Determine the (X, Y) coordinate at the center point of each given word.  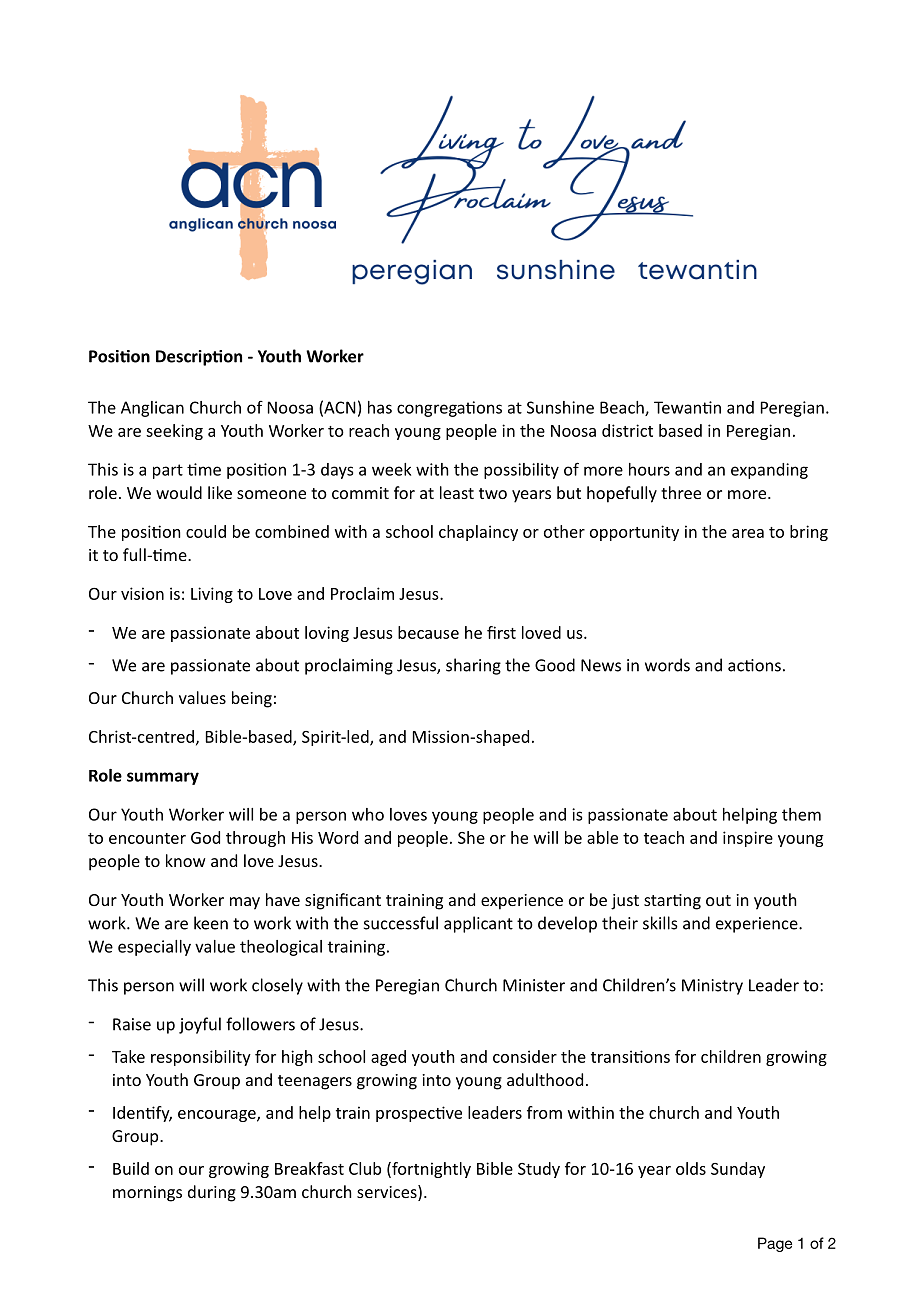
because (428, 632)
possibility (521, 471)
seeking (174, 432)
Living (212, 595)
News (601, 665)
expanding (769, 471)
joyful (200, 1025)
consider (525, 1056)
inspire (748, 839)
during (212, 1193)
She (471, 837)
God (205, 837)
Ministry (712, 987)
